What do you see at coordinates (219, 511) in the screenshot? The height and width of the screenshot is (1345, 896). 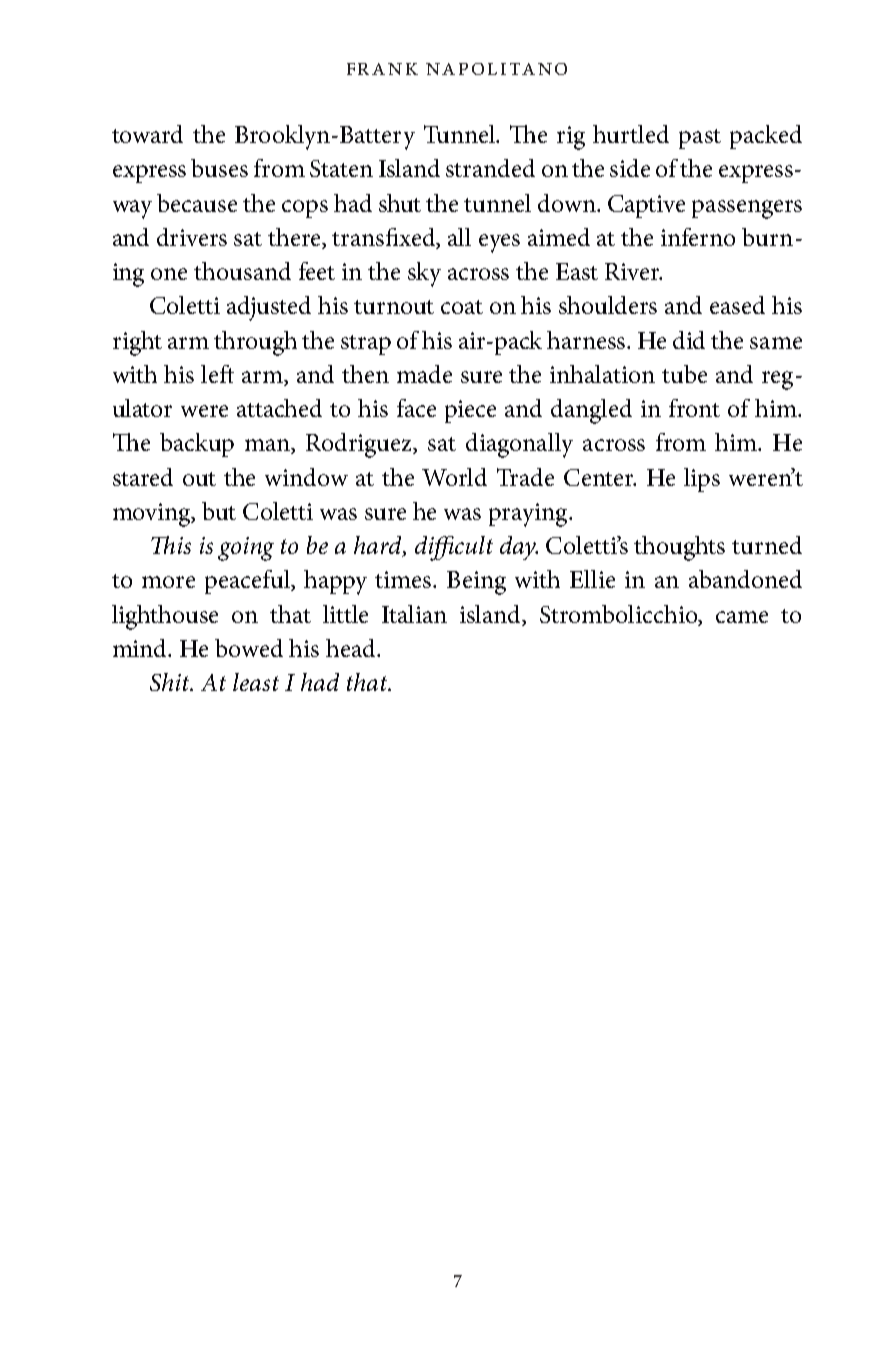 I see `but` at bounding box center [219, 511].
